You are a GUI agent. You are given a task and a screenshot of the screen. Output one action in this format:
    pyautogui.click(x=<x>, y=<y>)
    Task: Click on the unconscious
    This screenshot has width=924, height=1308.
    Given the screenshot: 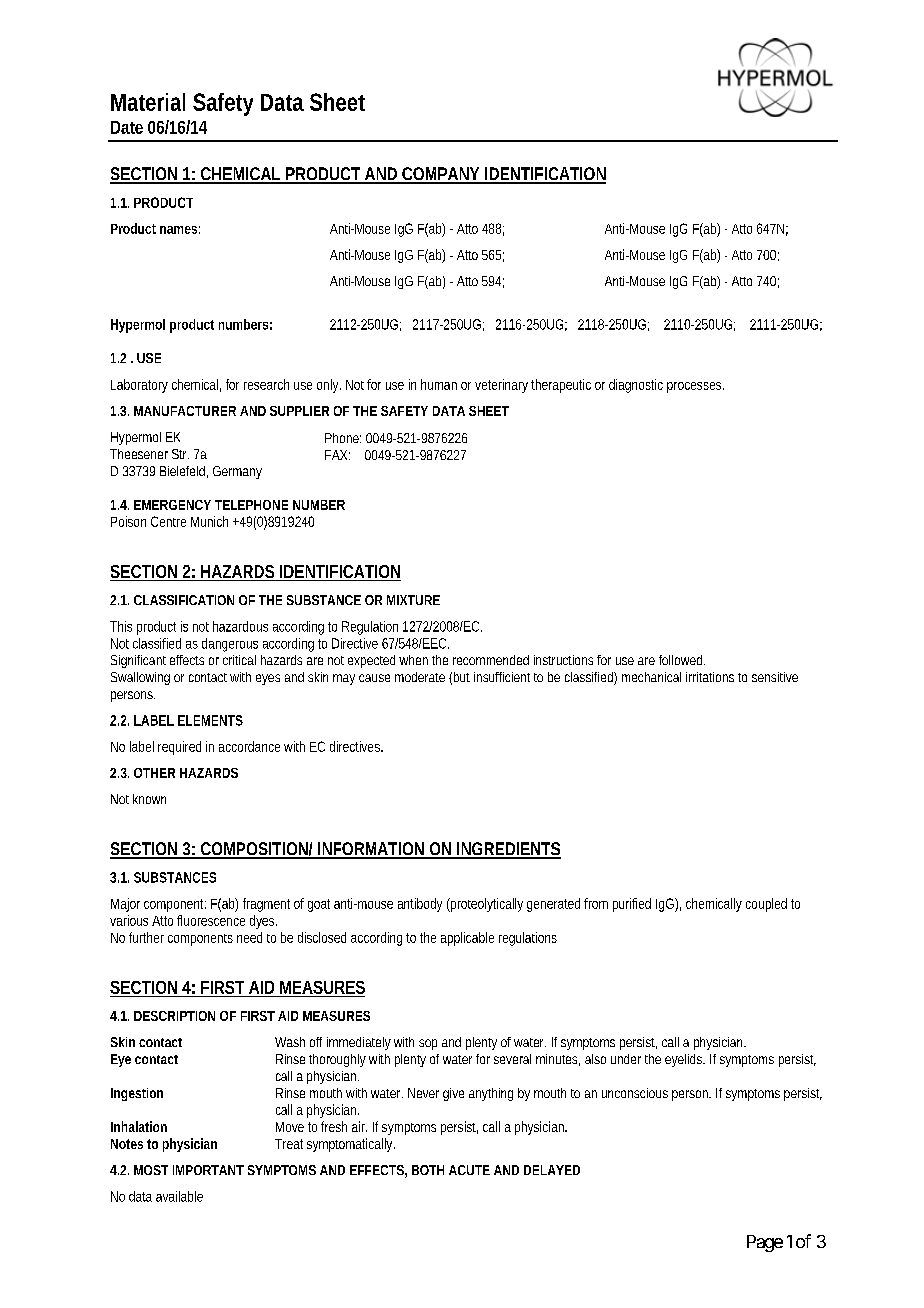 What is the action you would take?
    pyautogui.click(x=635, y=1093)
